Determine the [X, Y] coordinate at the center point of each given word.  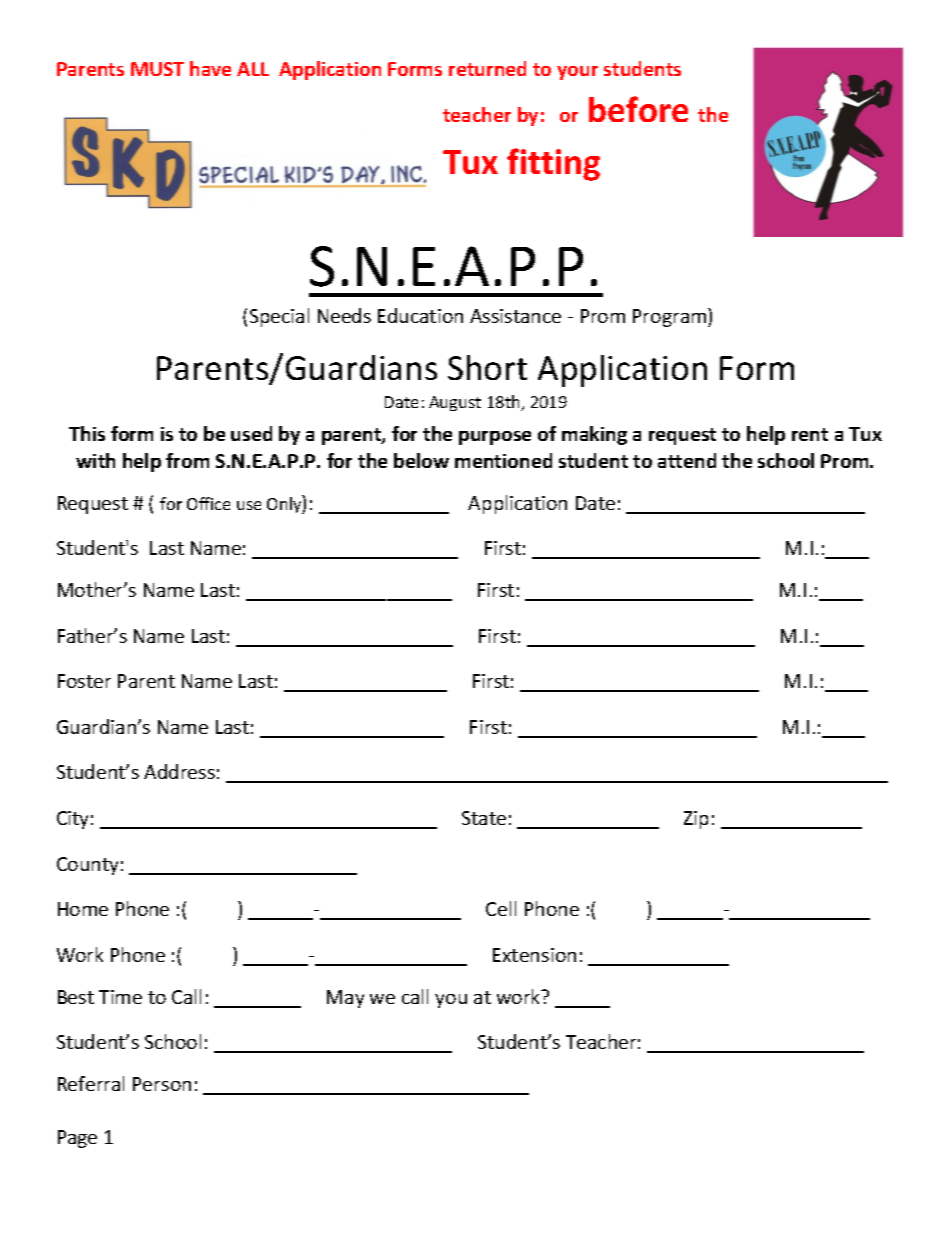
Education [420, 315]
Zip [696, 820]
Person [162, 1084]
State [484, 818]
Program [671, 317]
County [87, 866]
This [87, 433]
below [421, 460]
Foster [84, 681]
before [638, 109]
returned [487, 68]
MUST [157, 69]
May [345, 999]
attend [687, 460]
